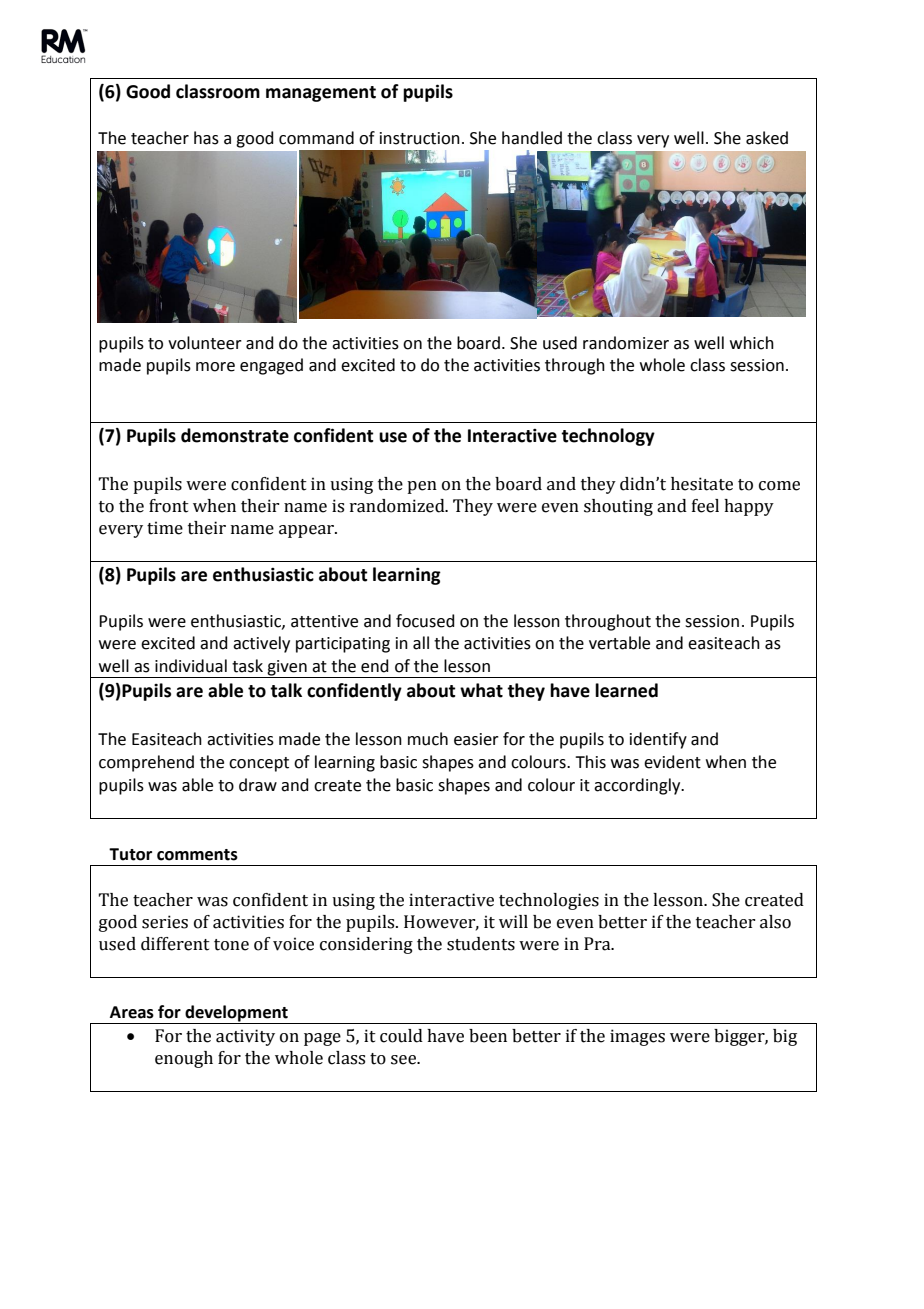 Image resolution: width=924 pixels, height=1309 pixels. What do you see at coordinates (236, 1014) in the screenshot?
I see `development` at bounding box center [236, 1014].
